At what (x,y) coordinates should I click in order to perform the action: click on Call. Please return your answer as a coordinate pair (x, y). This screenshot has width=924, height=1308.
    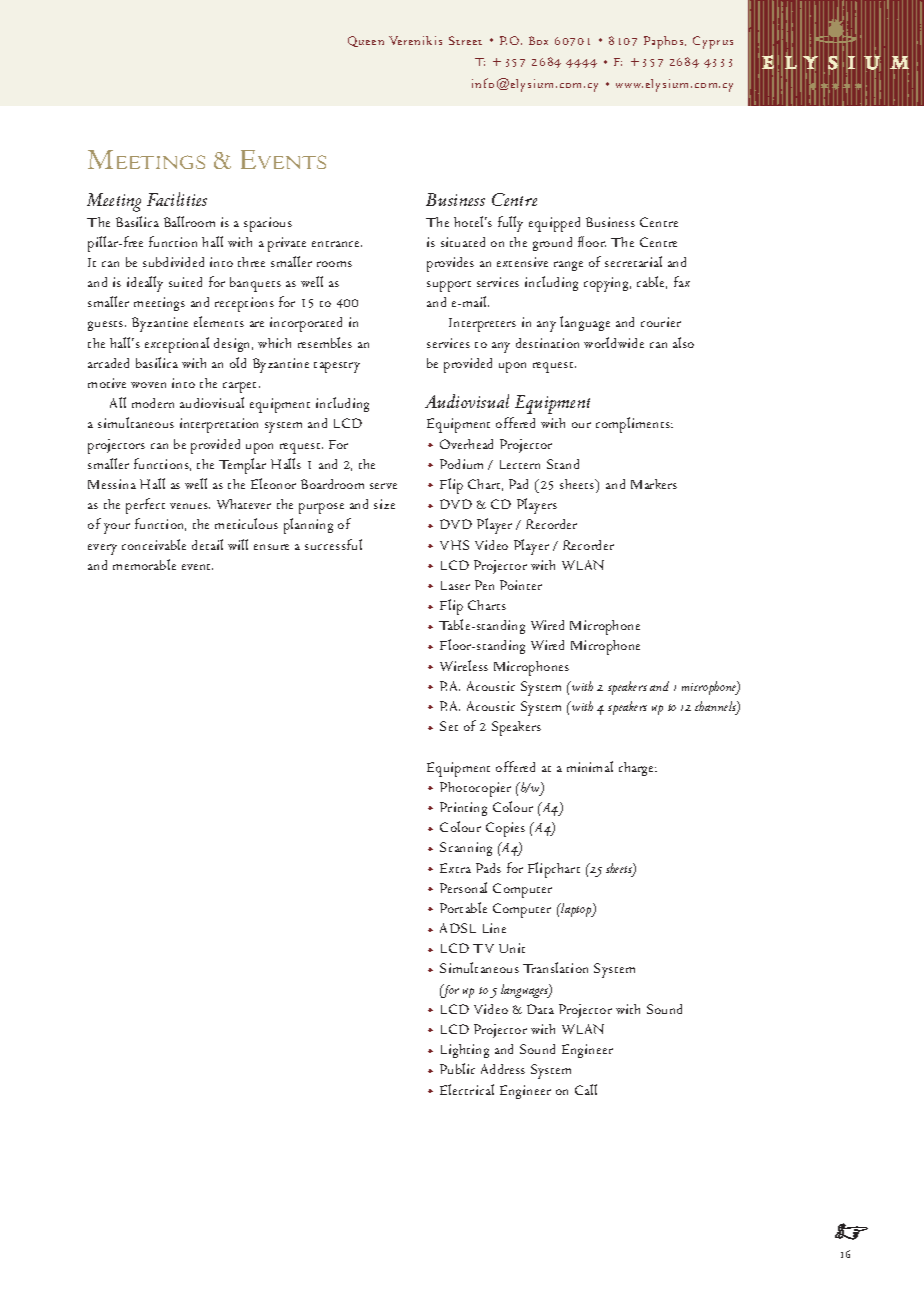
    Looking at the image, I should click on (586, 1089).
